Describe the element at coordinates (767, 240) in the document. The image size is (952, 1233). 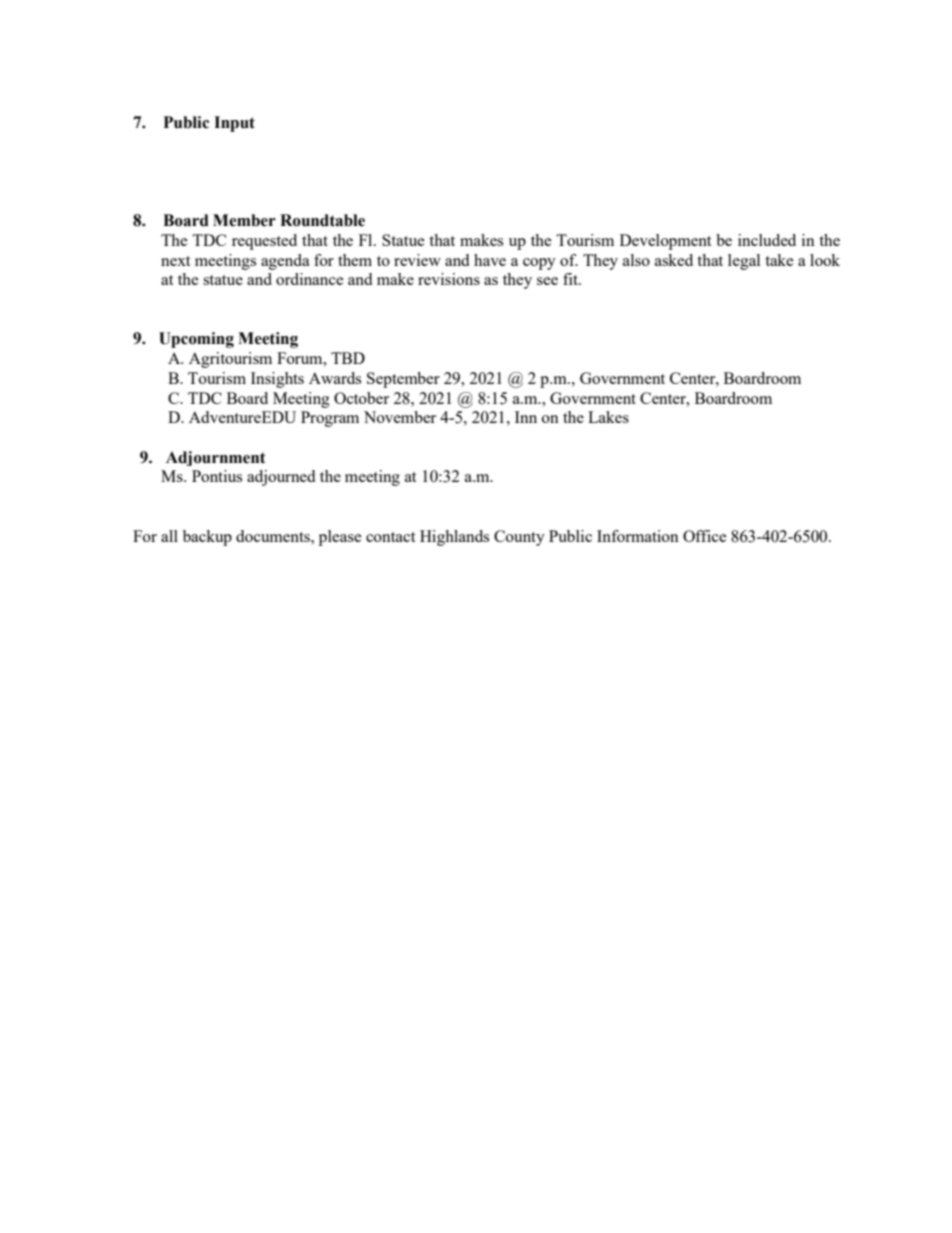
I see `included` at that location.
